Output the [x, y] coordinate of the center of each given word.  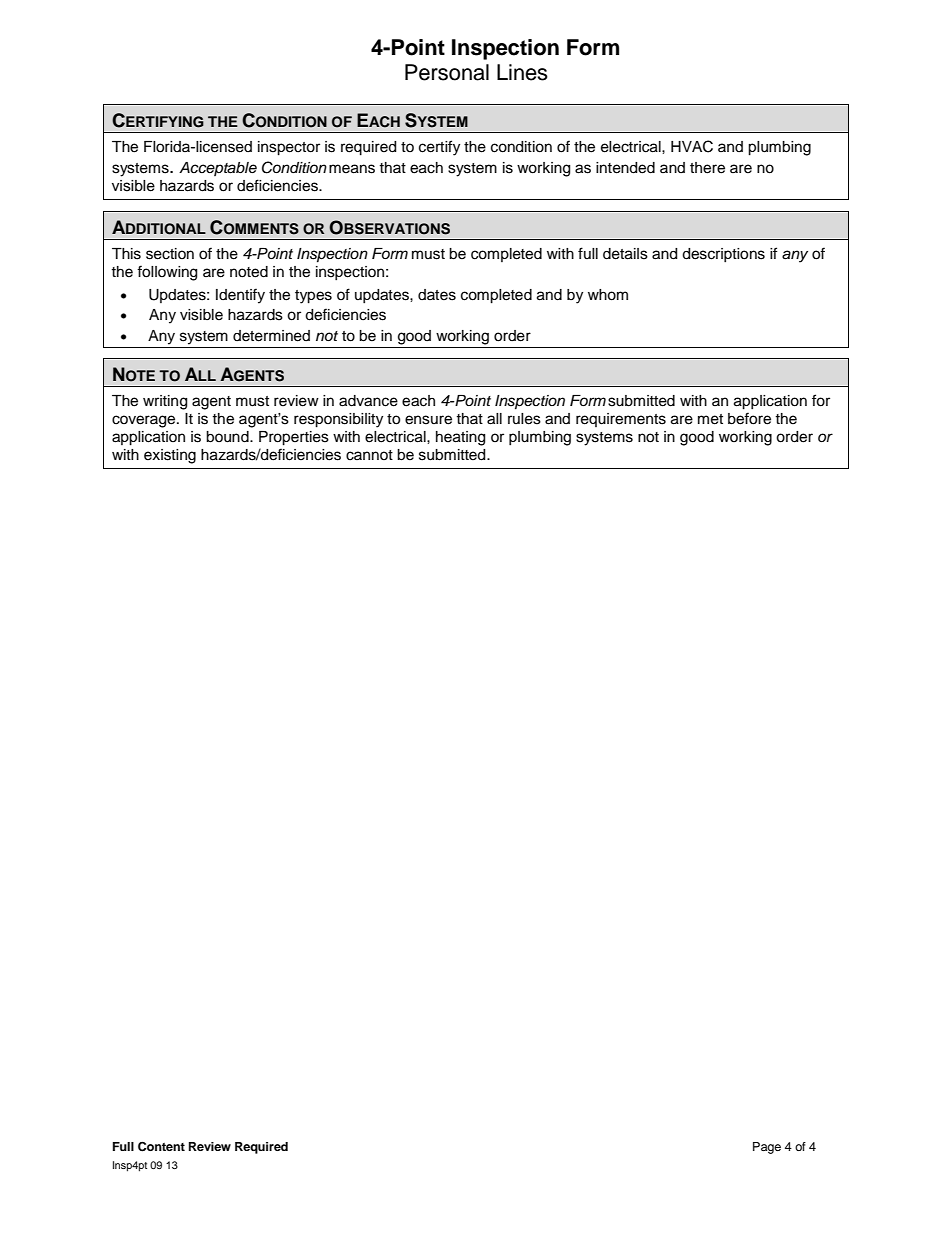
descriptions [723, 255]
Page [767, 1148]
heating [460, 438]
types [313, 297]
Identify [240, 296]
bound [228, 437]
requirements [621, 420]
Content [161, 1147]
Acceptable [218, 169]
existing [170, 456]
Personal [447, 72]
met [710, 419]
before [749, 418]
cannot [369, 455]
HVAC [692, 146]
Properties [294, 438]
